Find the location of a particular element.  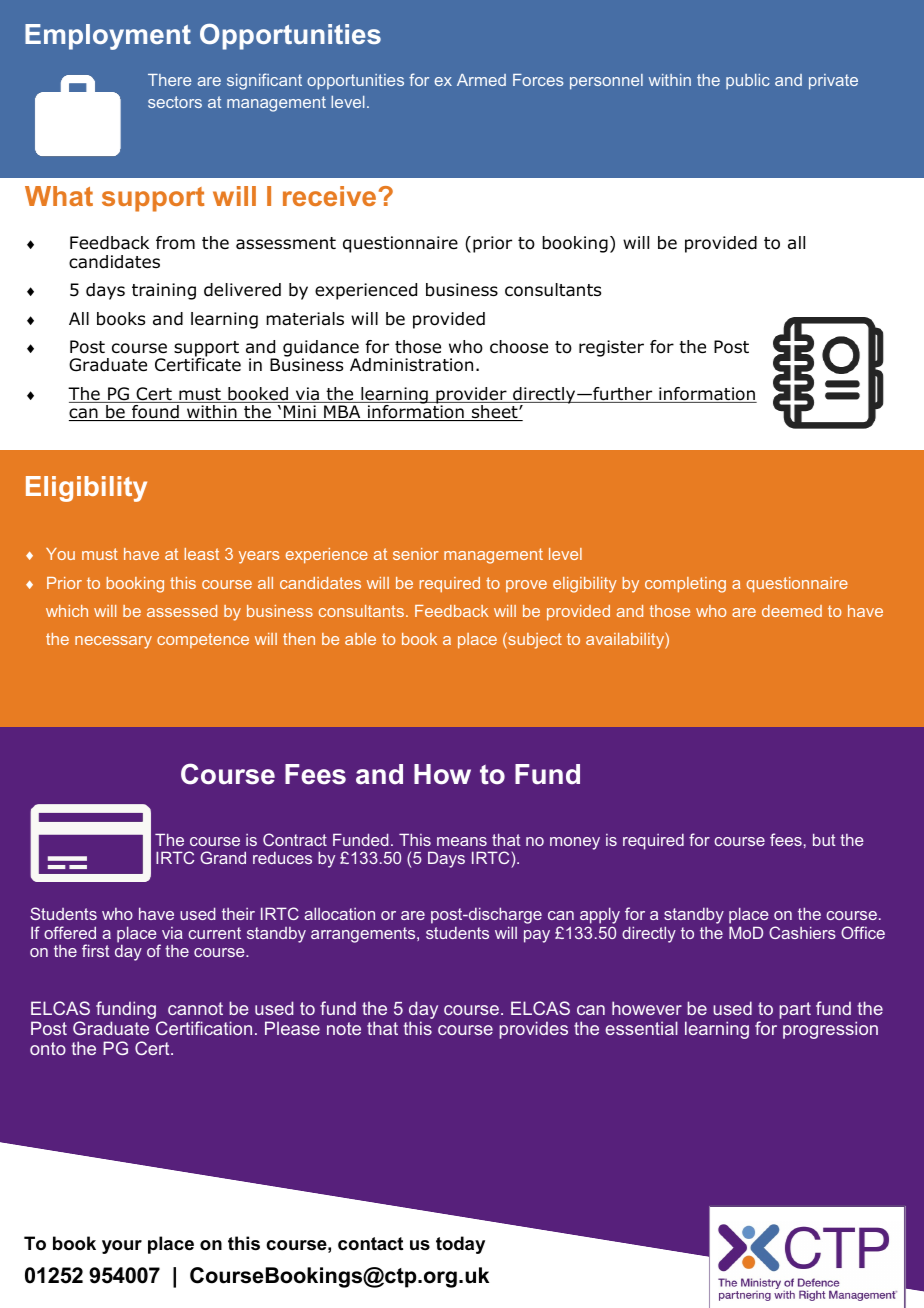

but is located at coordinates (824, 839).
